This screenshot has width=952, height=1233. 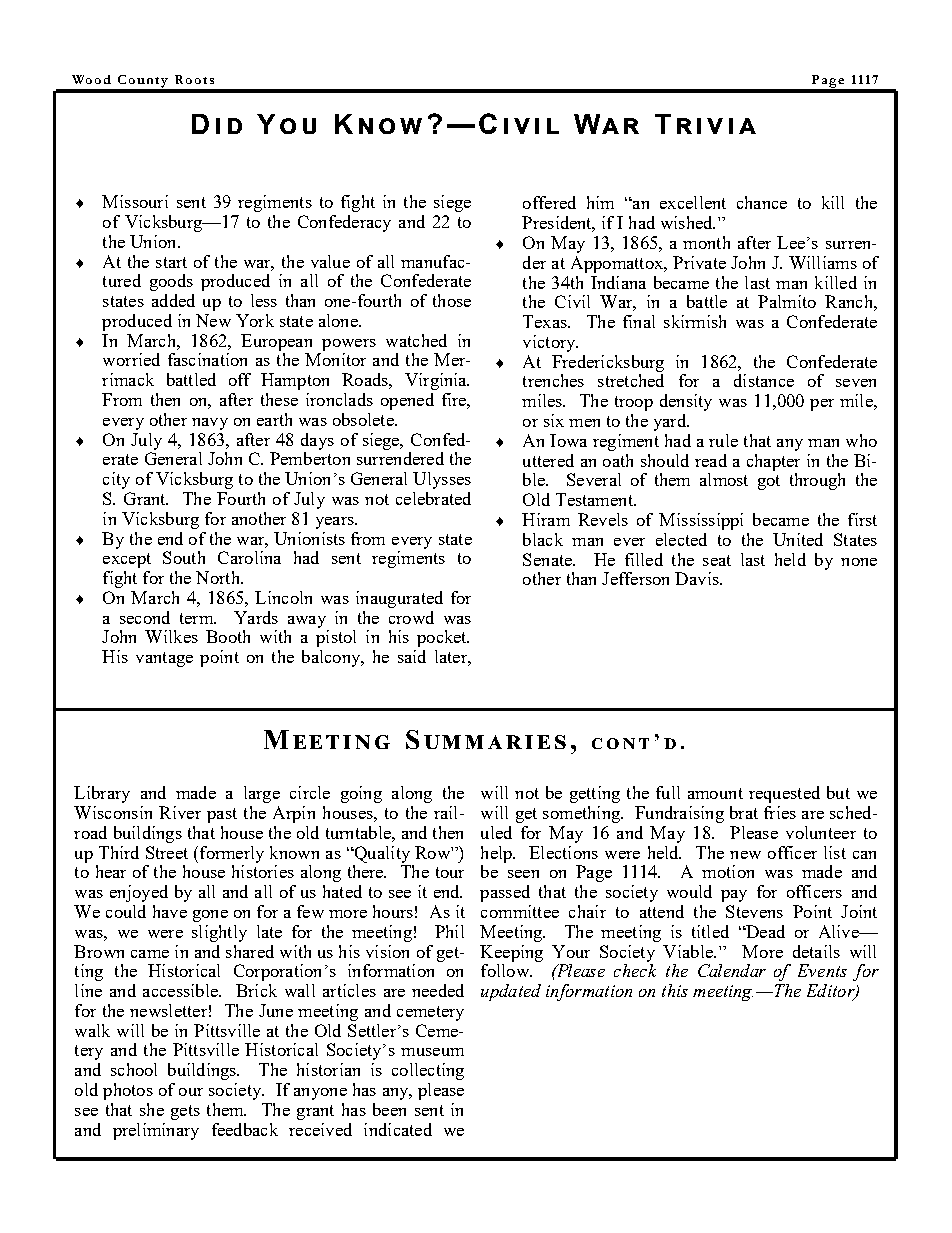 What do you see at coordinates (389, 1109) in the screenshot?
I see `been` at bounding box center [389, 1109].
